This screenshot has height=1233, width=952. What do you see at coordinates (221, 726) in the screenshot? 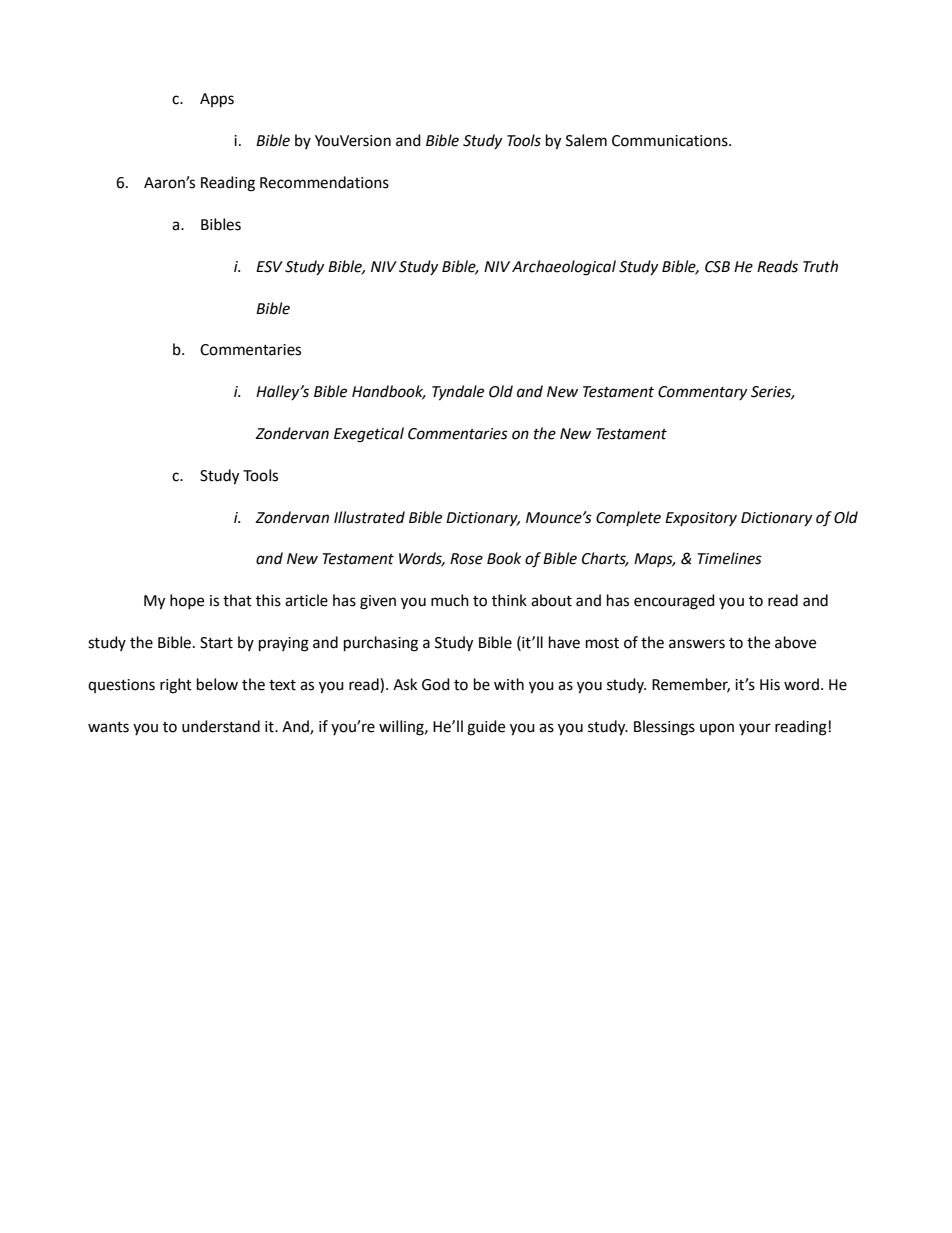
I see `understand` at bounding box center [221, 726].
